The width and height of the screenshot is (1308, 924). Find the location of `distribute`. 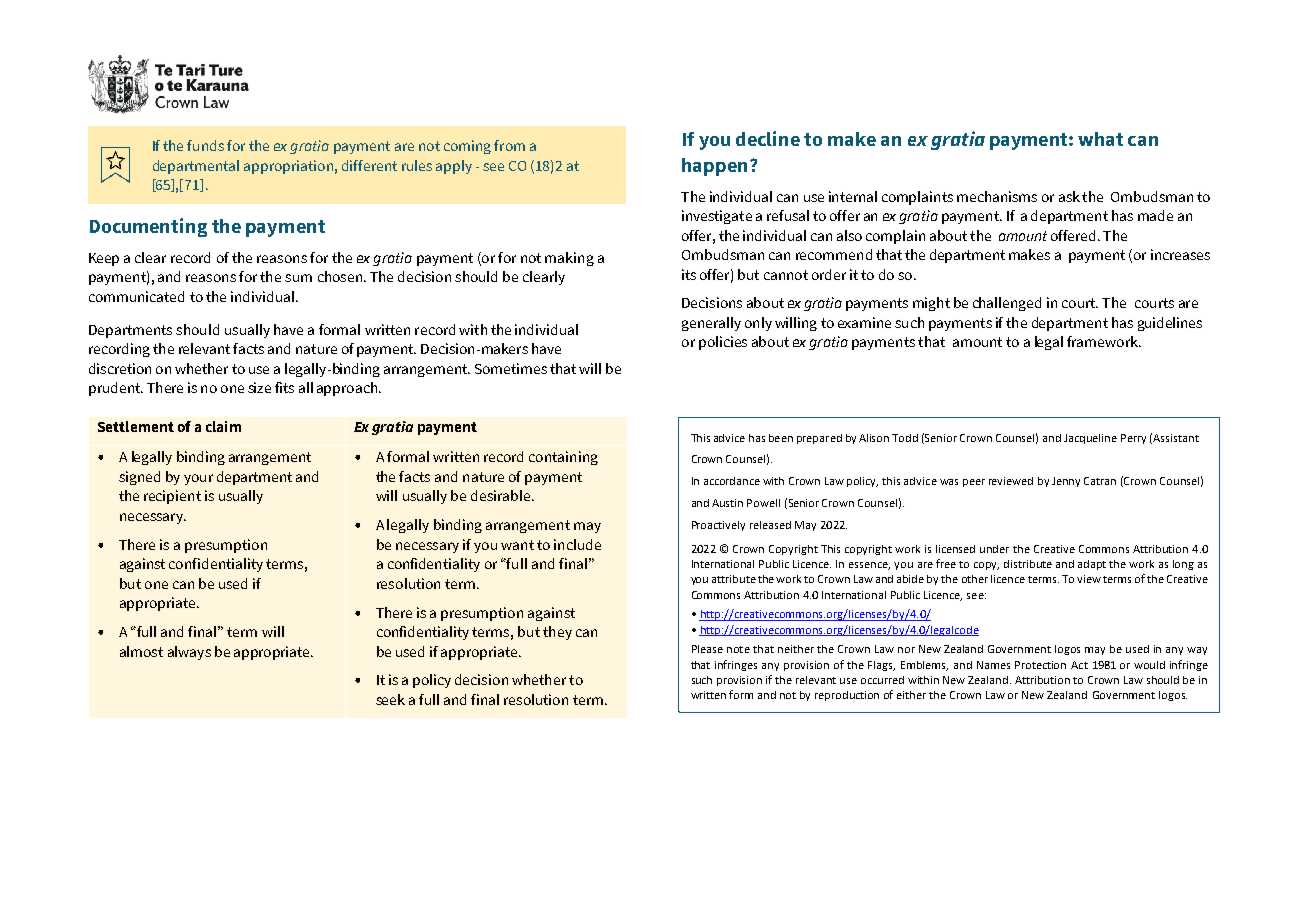

distribute is located at coordinates (1028, 564).
